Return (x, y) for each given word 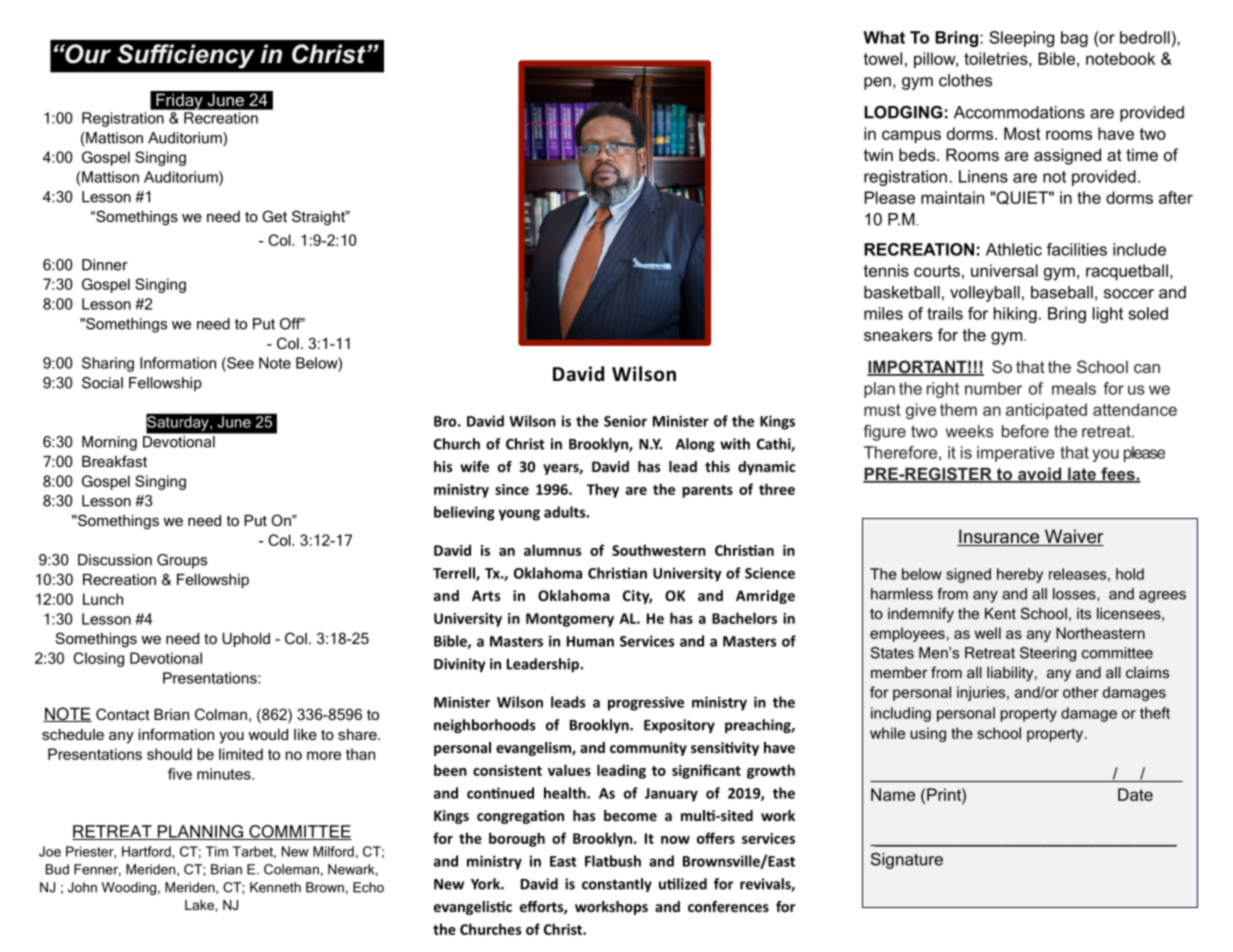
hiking (1015, 315)
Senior (625, 421)
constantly (617, 885)
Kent (1000, 613)
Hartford (147, 851)
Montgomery (570, 620)
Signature (907, 861)
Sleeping (1021, 39)
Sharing (108, 364)
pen (877, 83)
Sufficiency (185, 56)
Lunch (103, 599)
